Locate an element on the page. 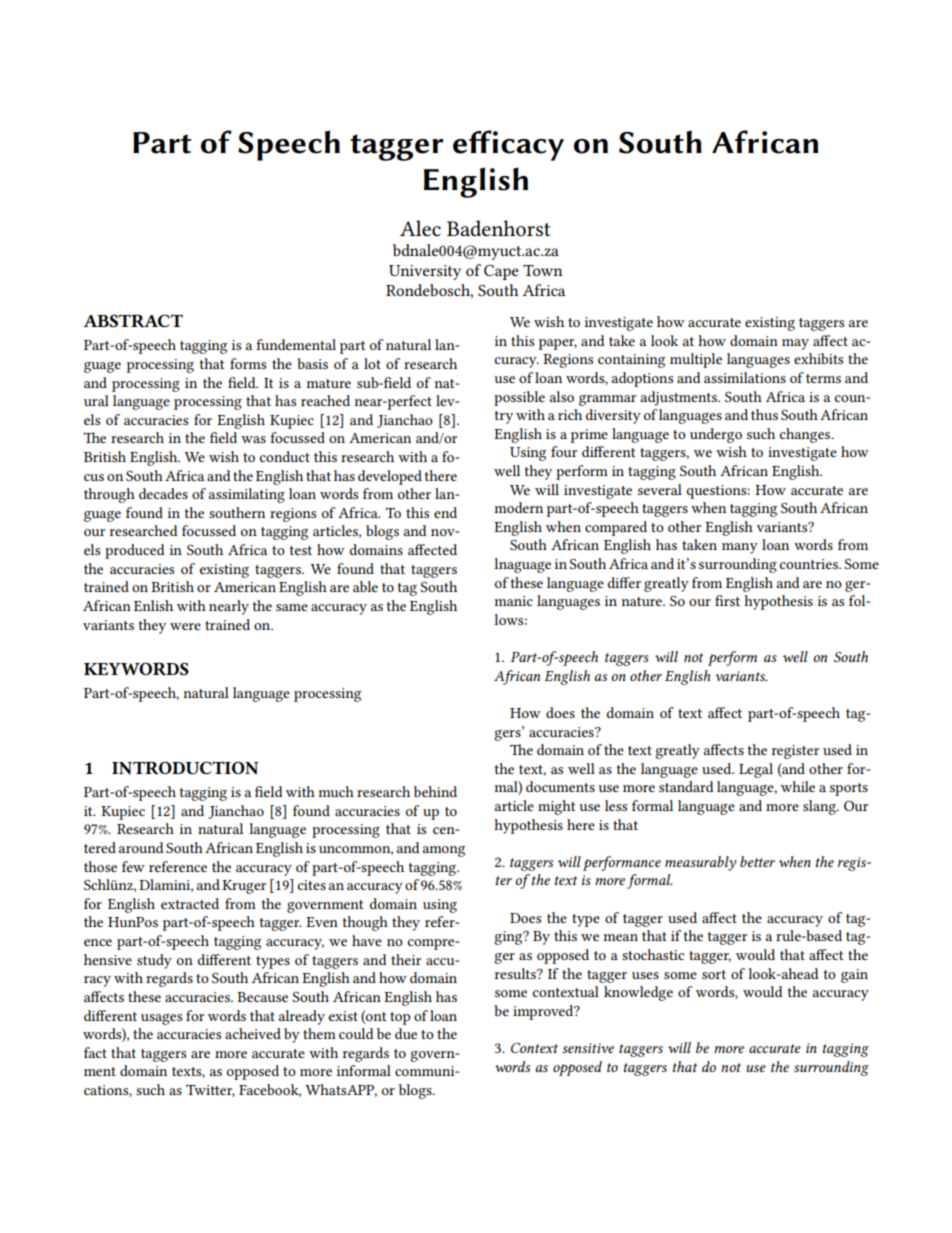  Twitter is located at coordinates (210, 1091).
